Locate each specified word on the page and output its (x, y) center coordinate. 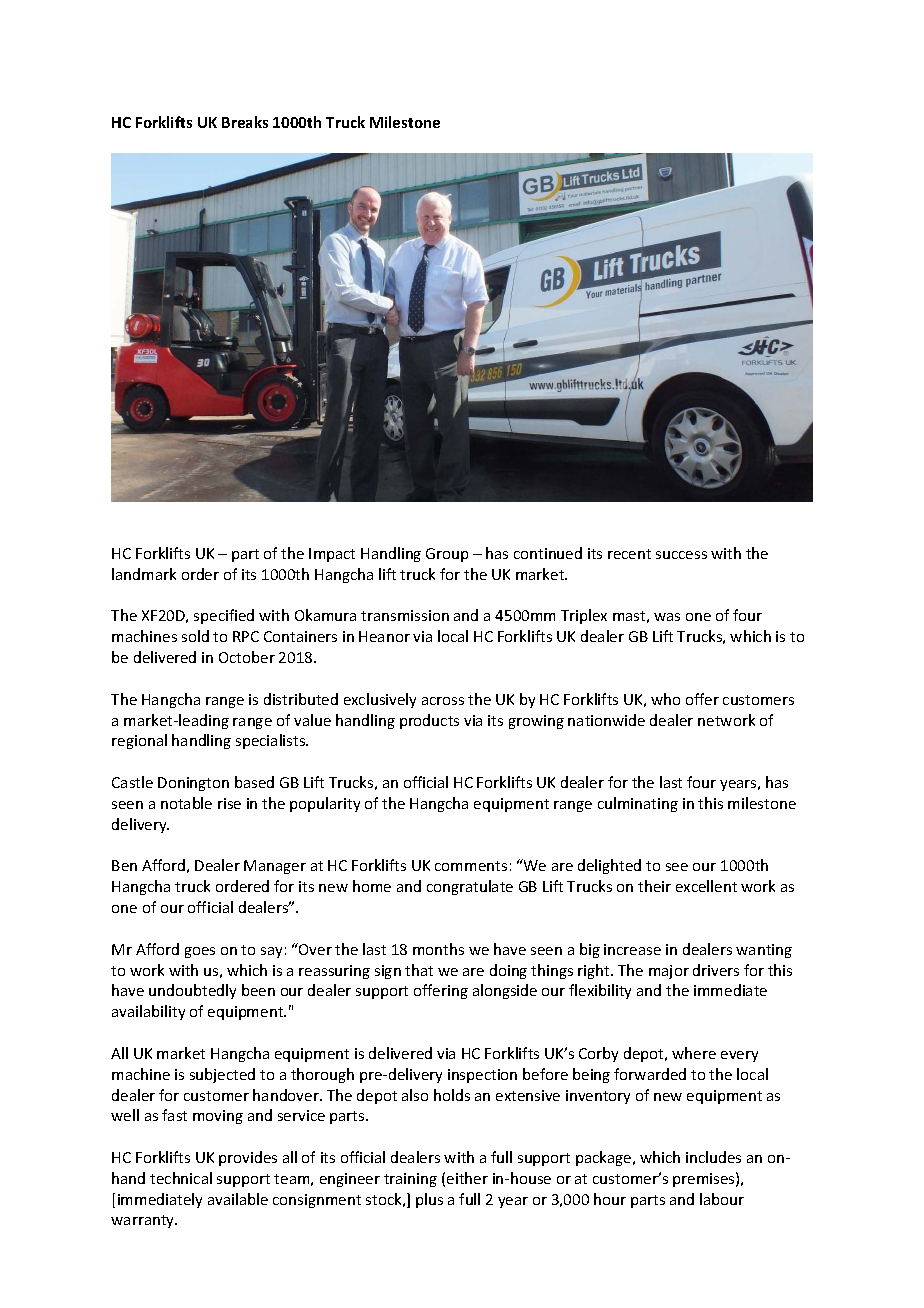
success (681, 555)
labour (722, 1199)
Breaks (245, 122)
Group (447, 555)
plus (429, 1200)
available (238, 1199)
